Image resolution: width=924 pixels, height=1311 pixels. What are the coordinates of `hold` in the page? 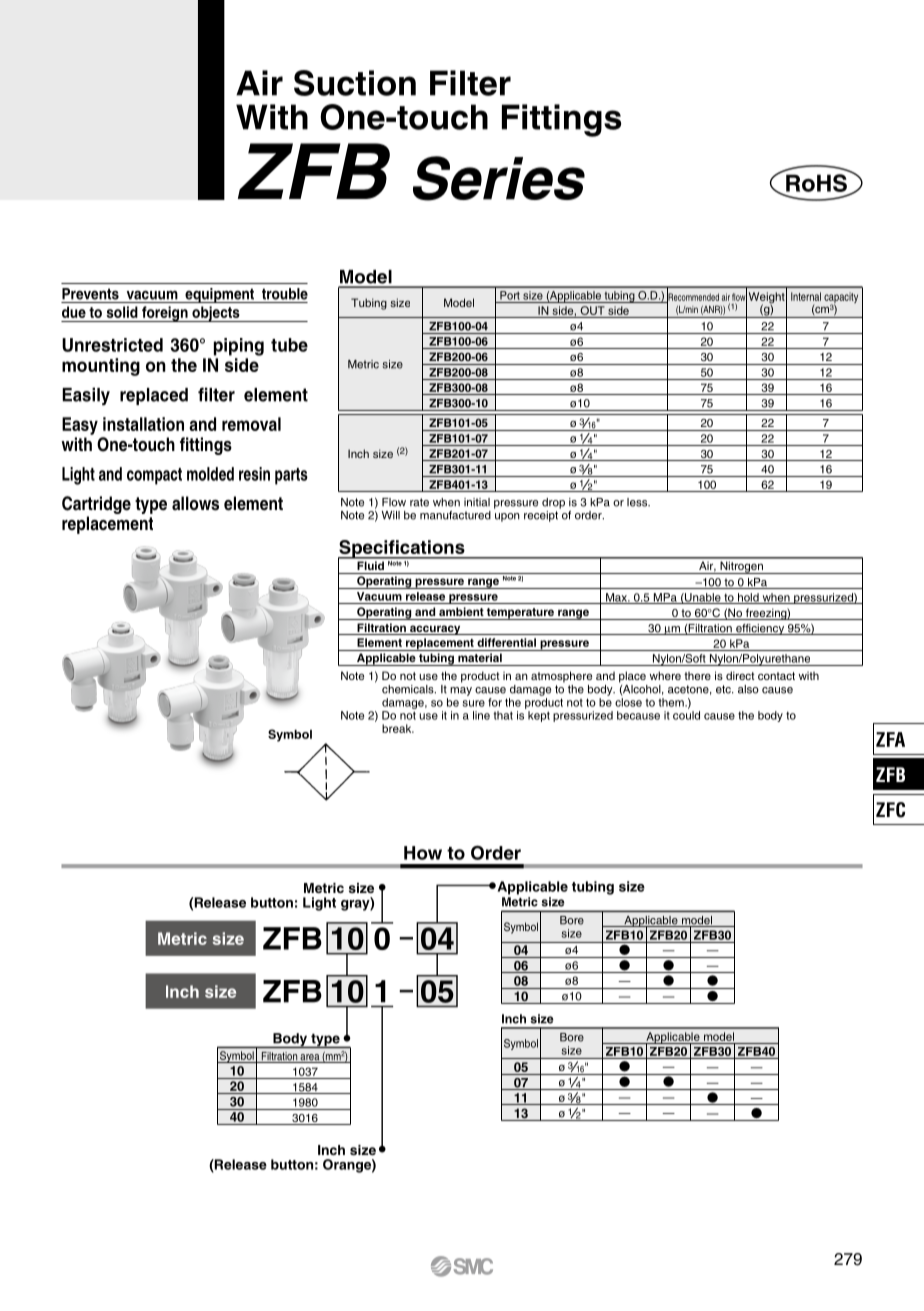 It's located at (748, 598).
